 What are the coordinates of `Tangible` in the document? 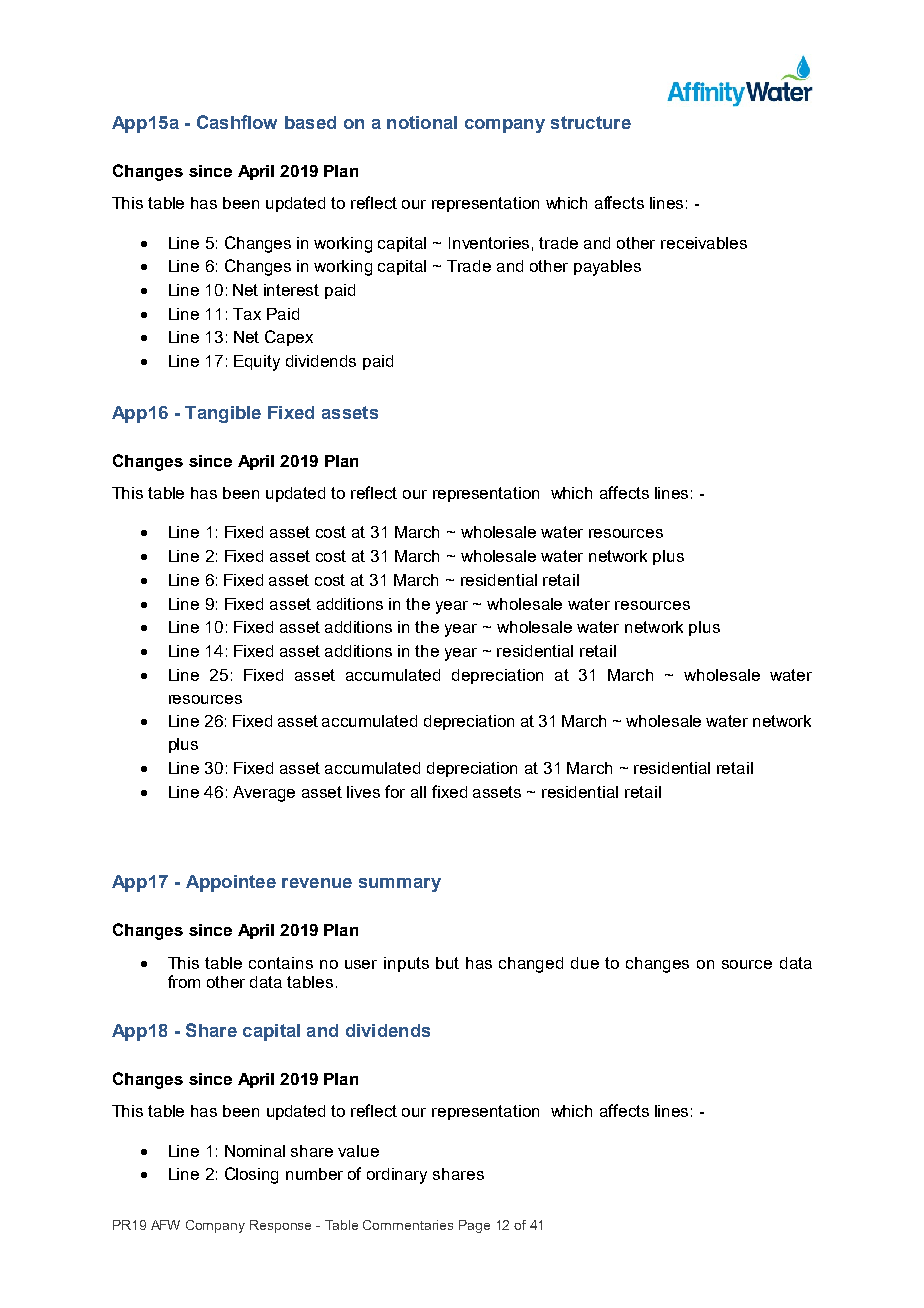 It's located at (223, 414).
